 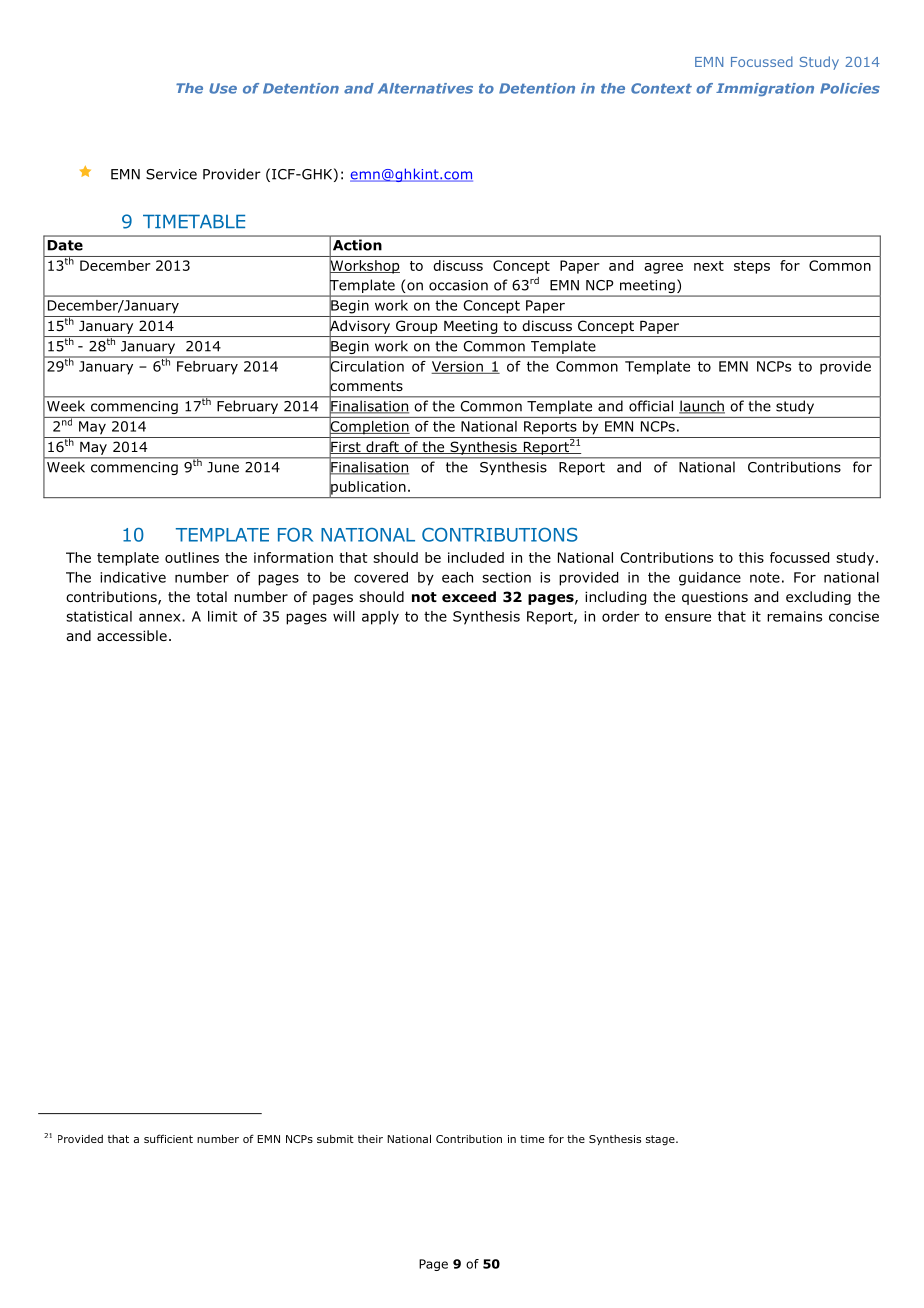 I want to click on draft, so click(x=382, y=447).
